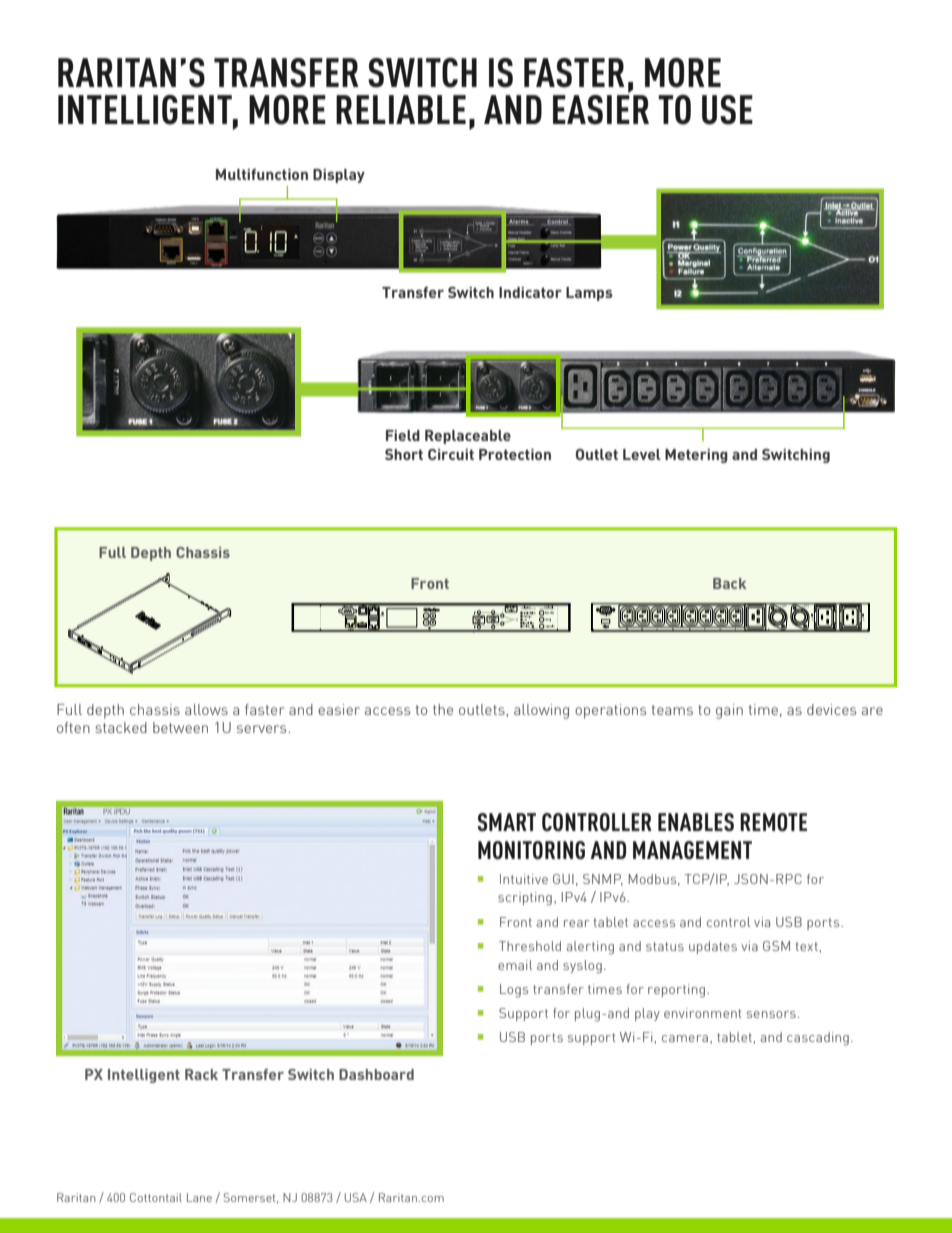  What do you see at coordinates (727, 110) in the page?
I see `USE` at bounding box center [727, 110].
